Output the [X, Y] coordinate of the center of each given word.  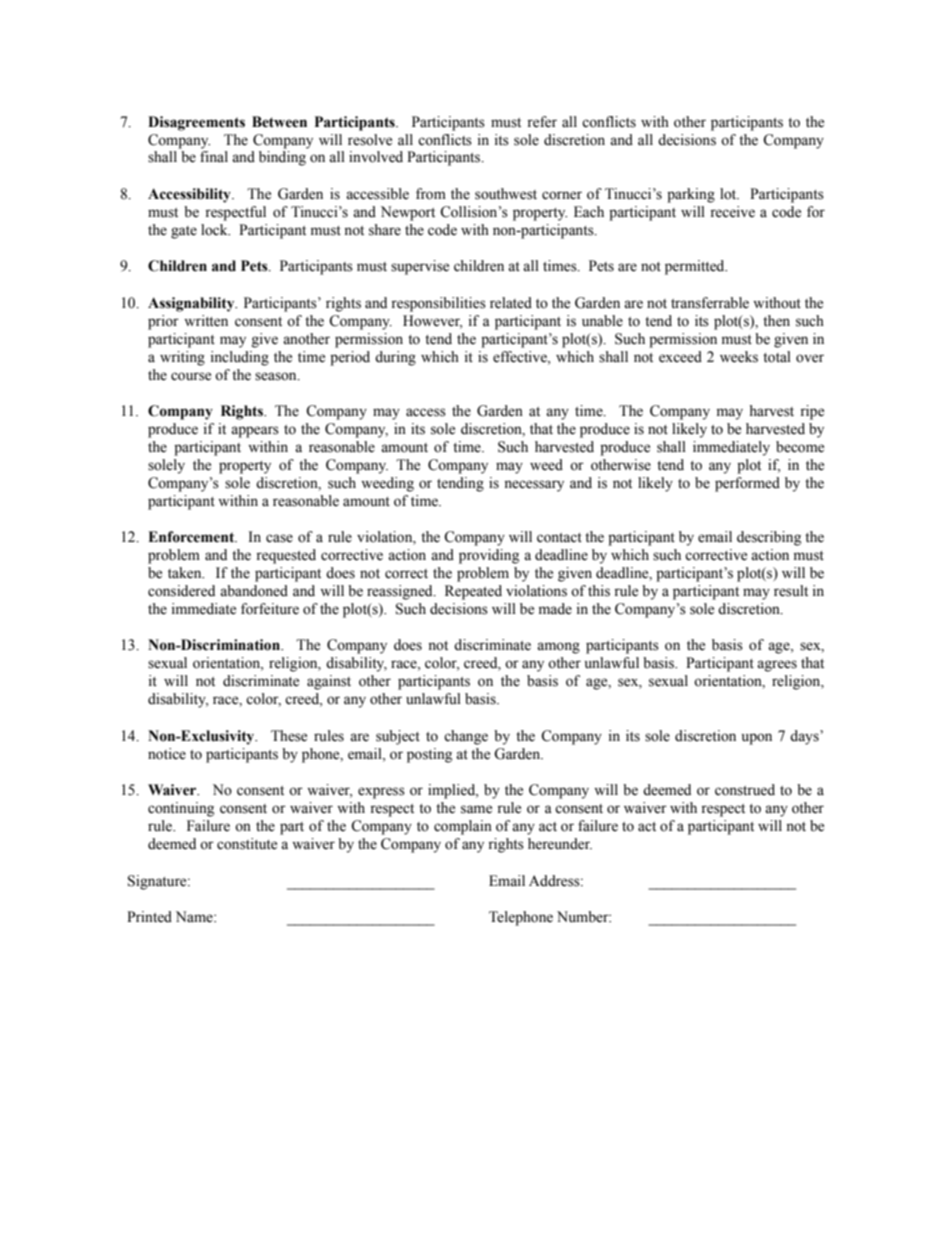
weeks [739, 357]
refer [542, 122]
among [558, 648]
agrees [777, 666]
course [191, 376]
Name [195, 917]
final [214, 156]
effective [521, 357]
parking [691, 195]
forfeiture [270, 609]
